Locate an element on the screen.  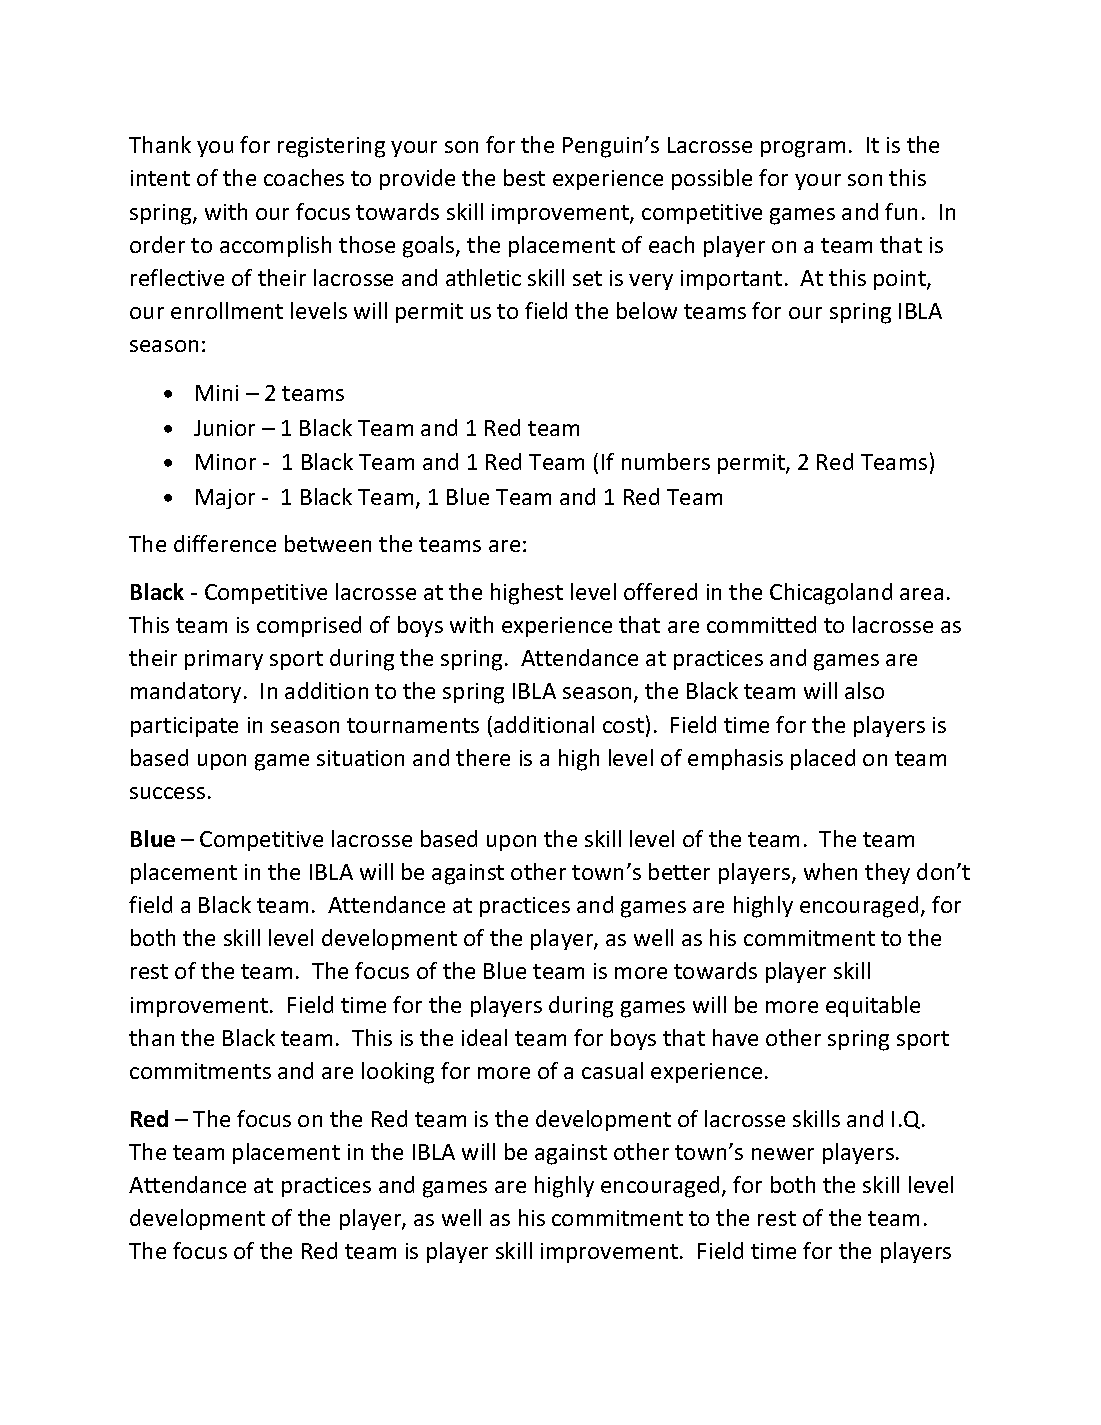
primary is located at coordinates (224, 660).
